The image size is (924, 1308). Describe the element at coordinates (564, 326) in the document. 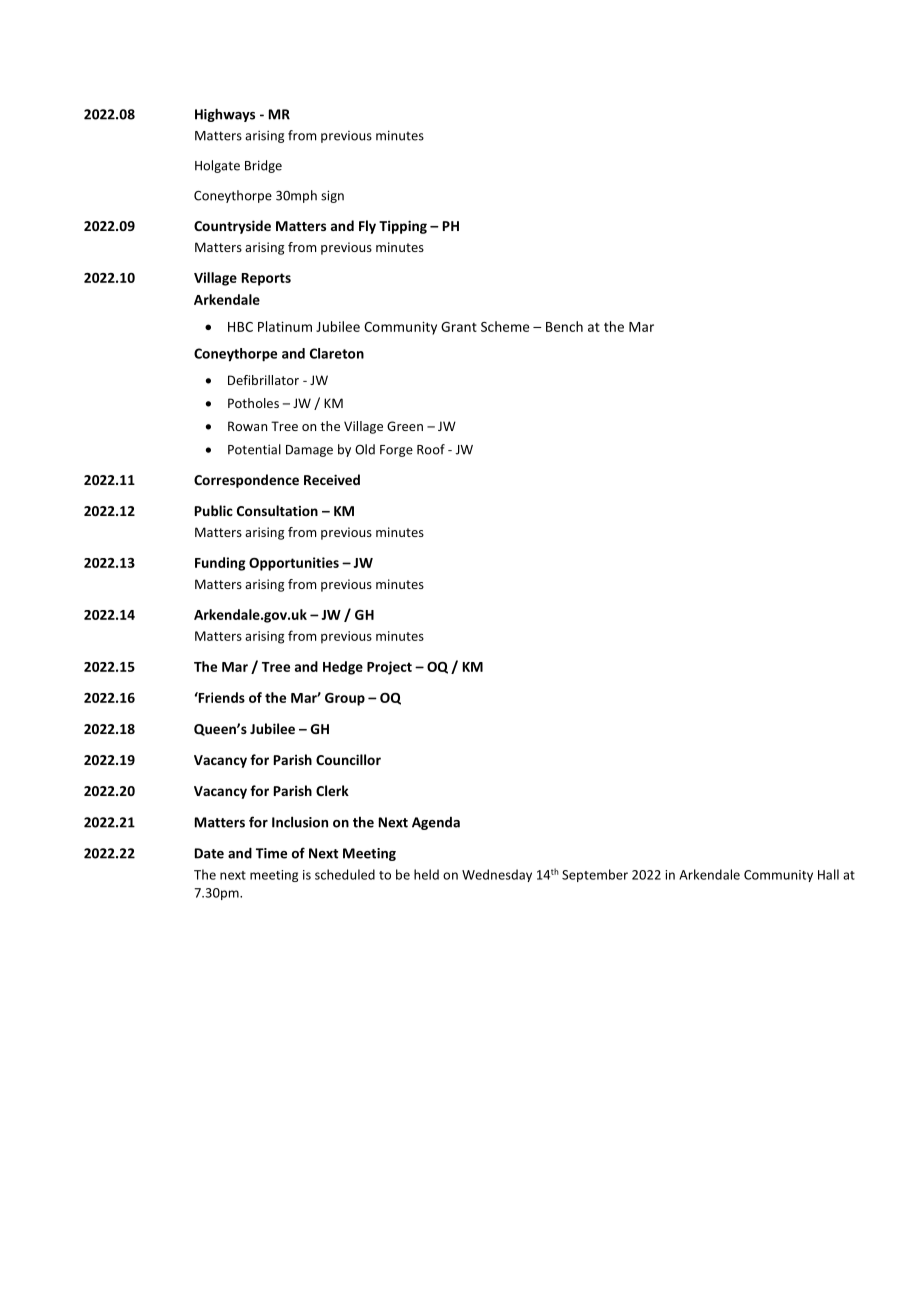

I see `Bench` at that location.
